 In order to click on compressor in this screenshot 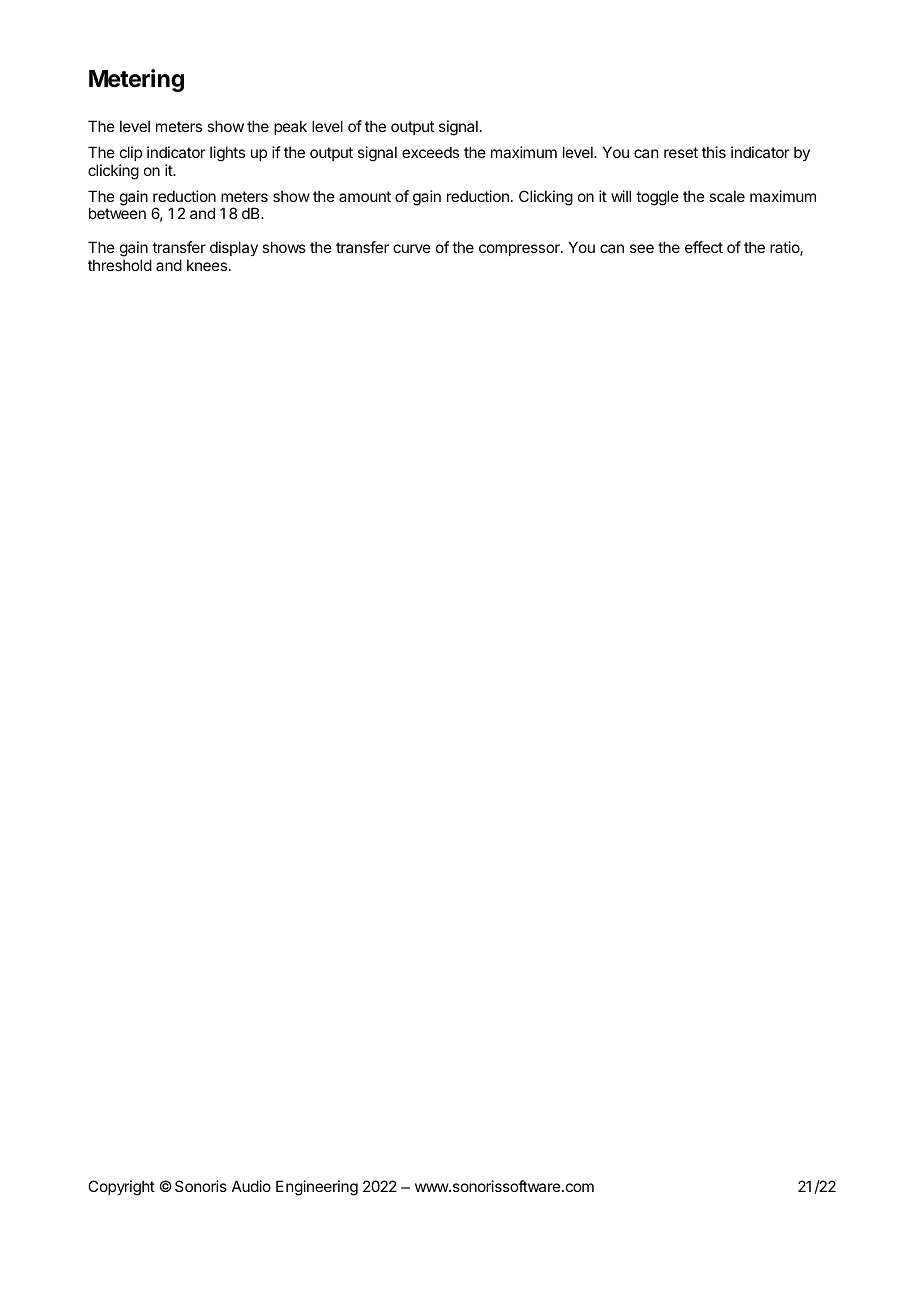, I will do `click(520, 250)`.
